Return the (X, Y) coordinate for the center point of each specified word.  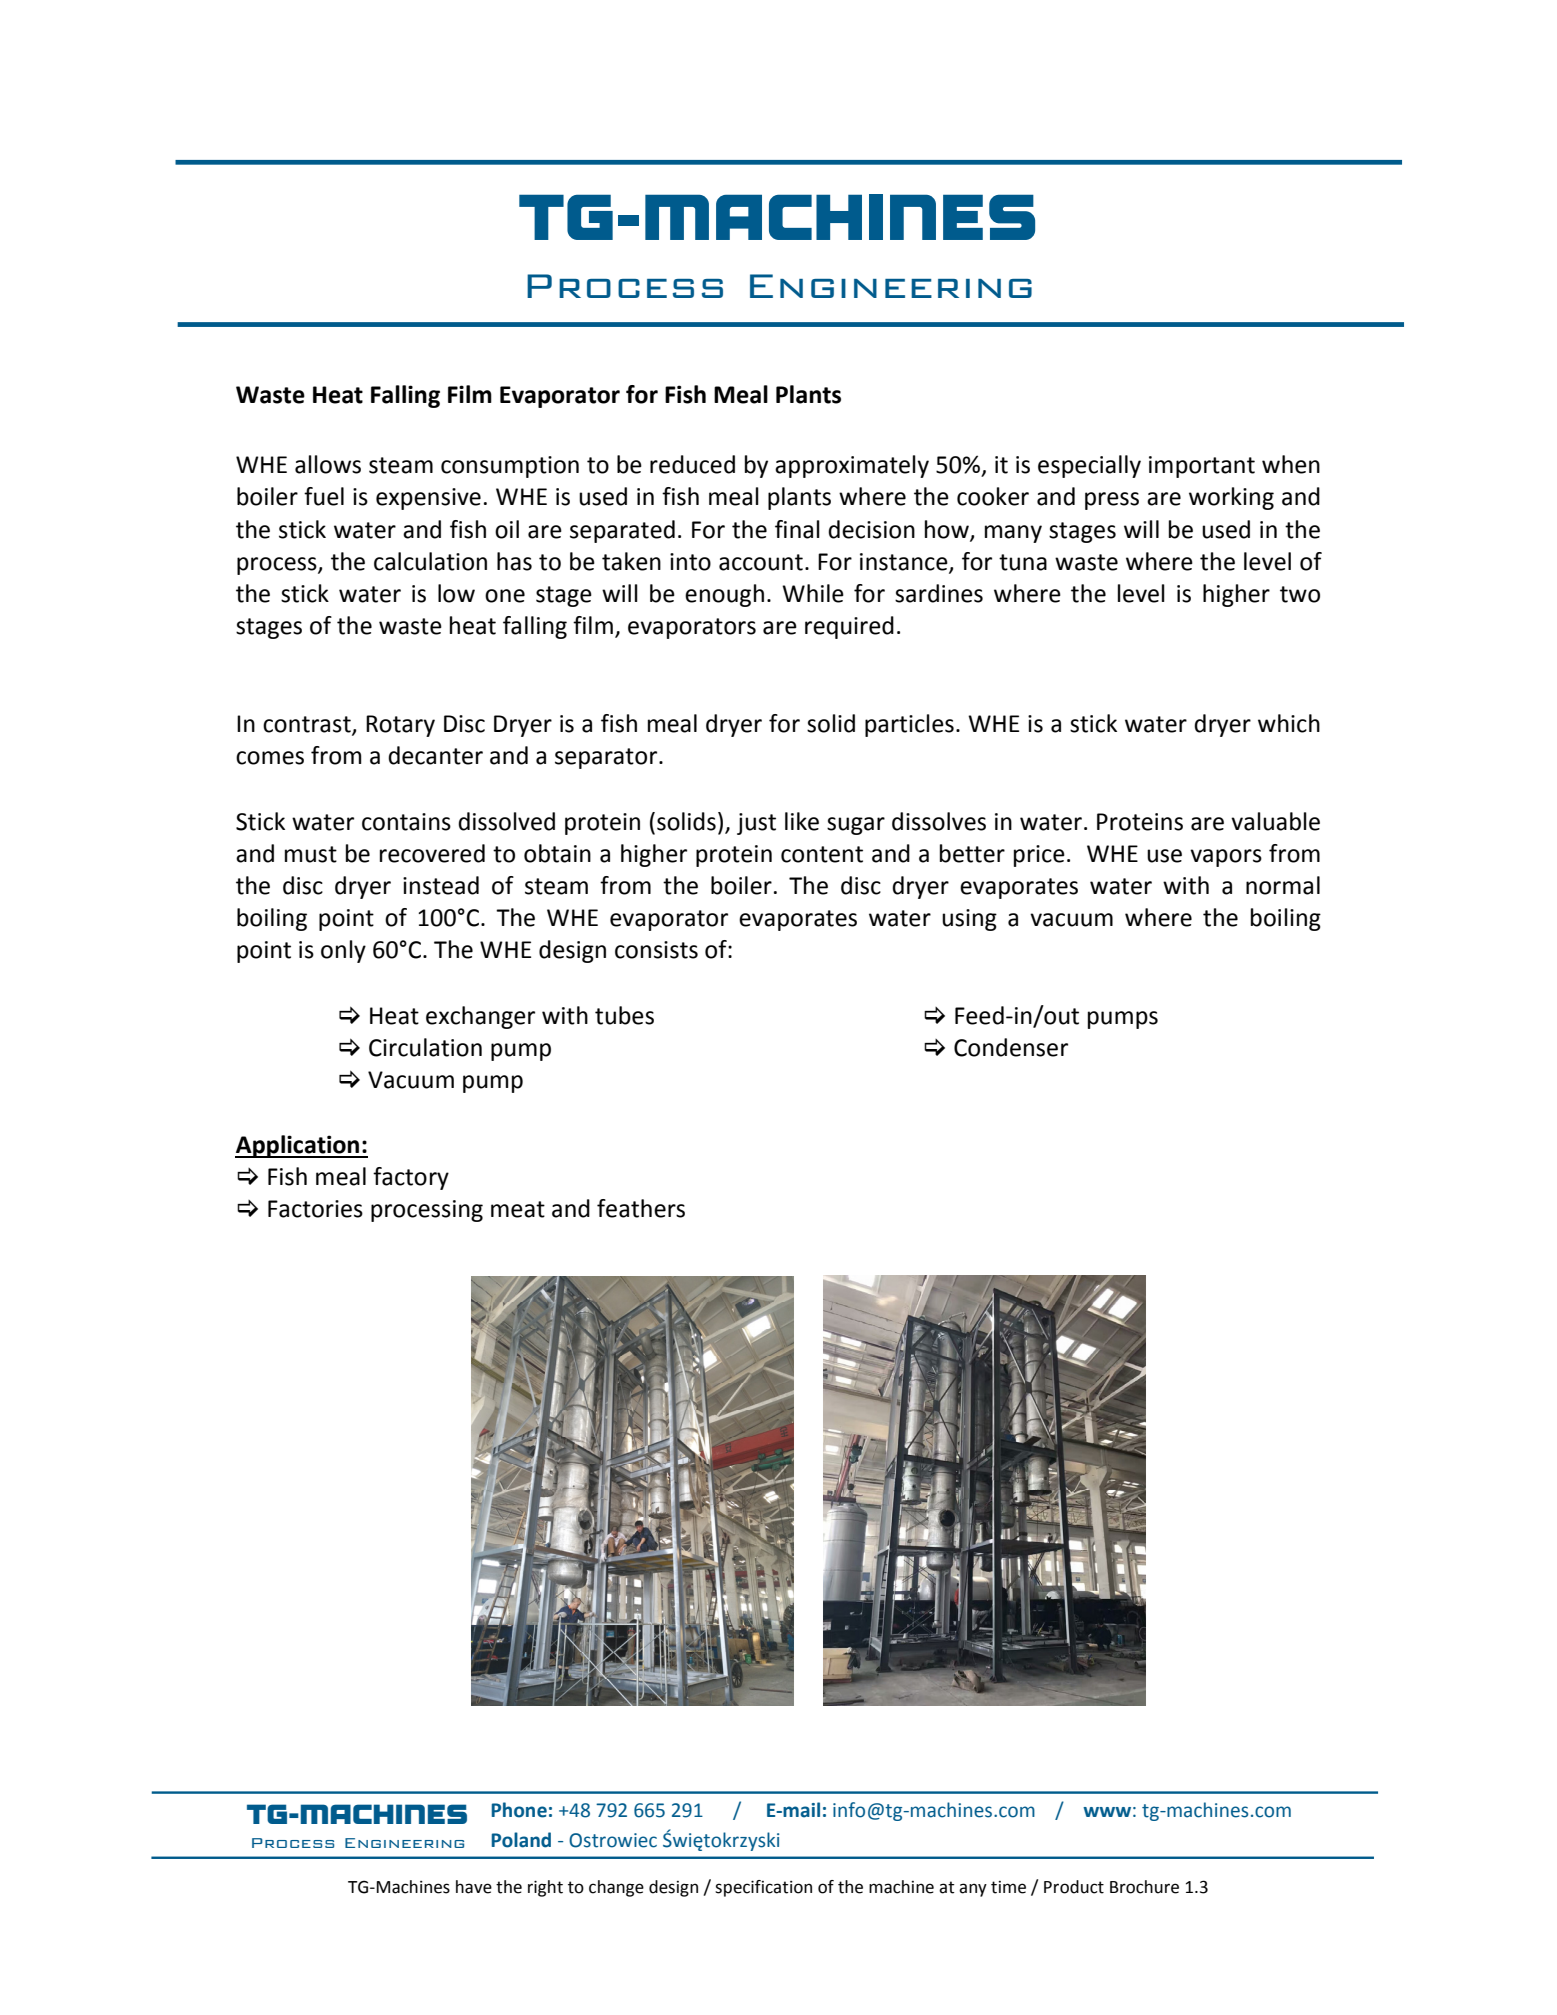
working (1231, 498)
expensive (428, 499)
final (797, 529)
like (802, 821)
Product (1074, 1887)
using (969, 920)
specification (763, 1888)
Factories (315, 1209)
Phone (519, 1810)
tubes (624, 1015)
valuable (1275, 821)
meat (518, 1209)
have (474, 1887)
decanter (435, 755)
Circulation (425, 1047)
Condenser (1011, 1047)
